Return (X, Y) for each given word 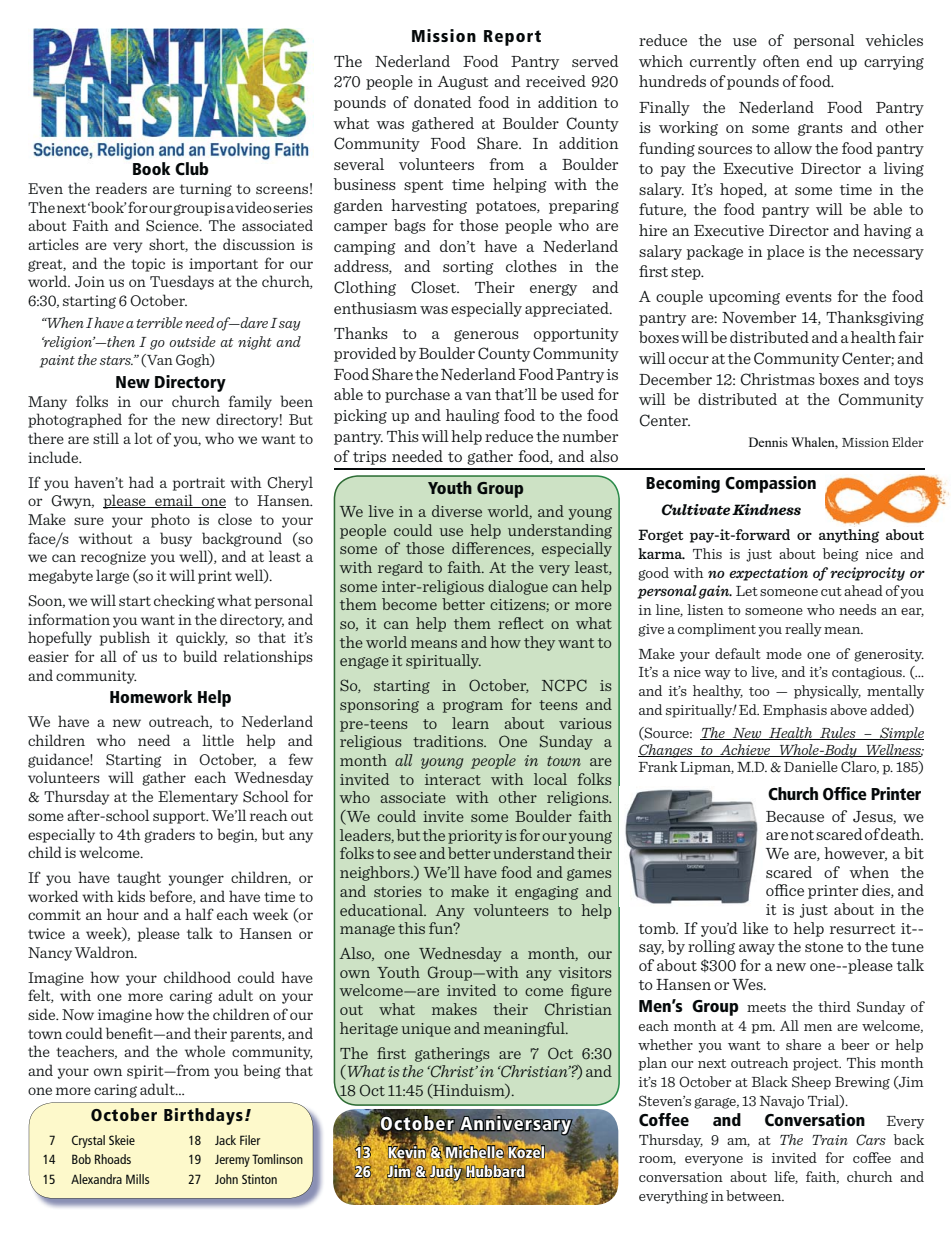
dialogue (518, 587)
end (820, 61)
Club (192, 169)
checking (184, 601)
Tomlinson (277, 1159)
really (803, 630)
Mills (137, 1179)
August (463, 83)
